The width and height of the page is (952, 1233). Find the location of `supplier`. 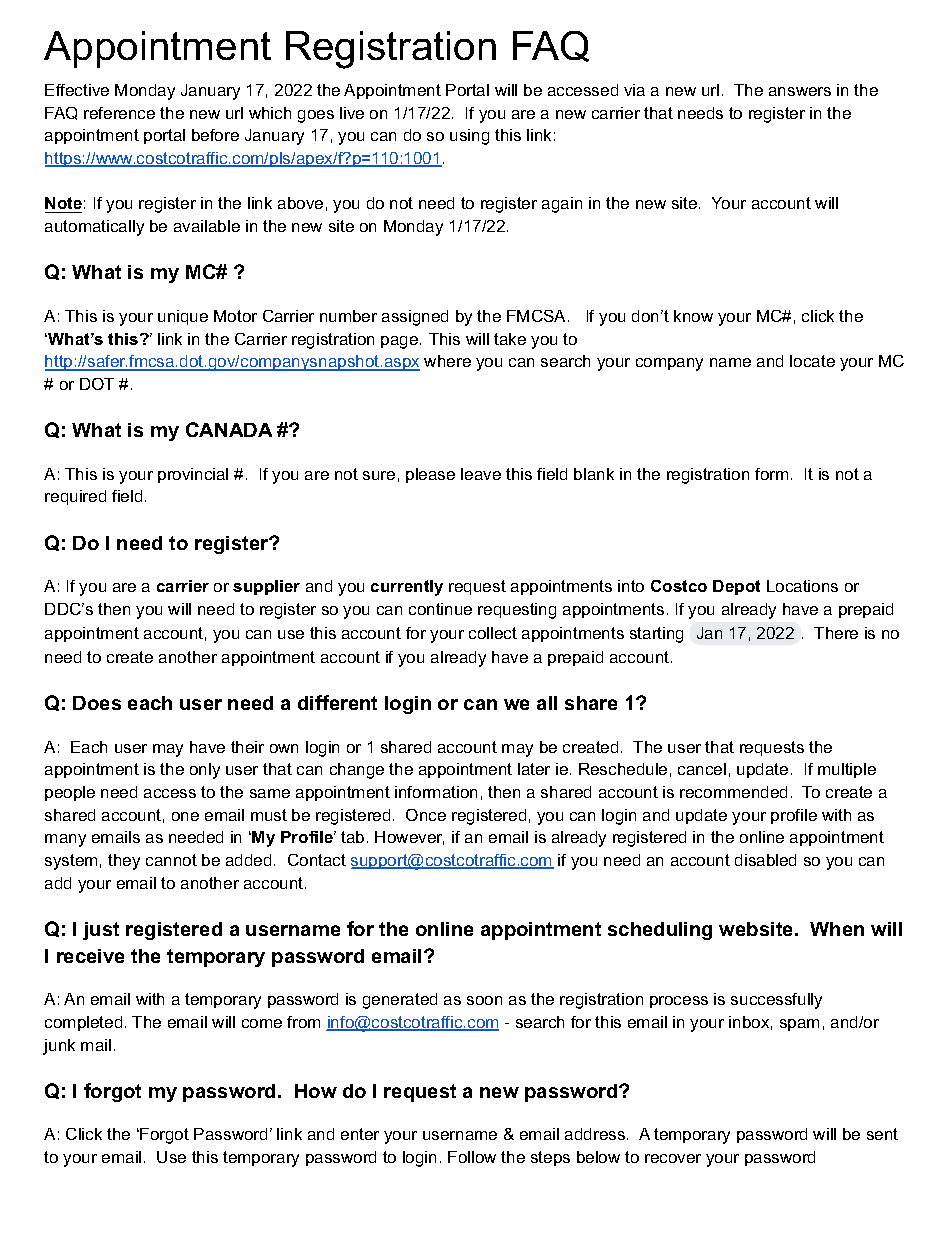

supplier is located at coordinates (266, 587).
